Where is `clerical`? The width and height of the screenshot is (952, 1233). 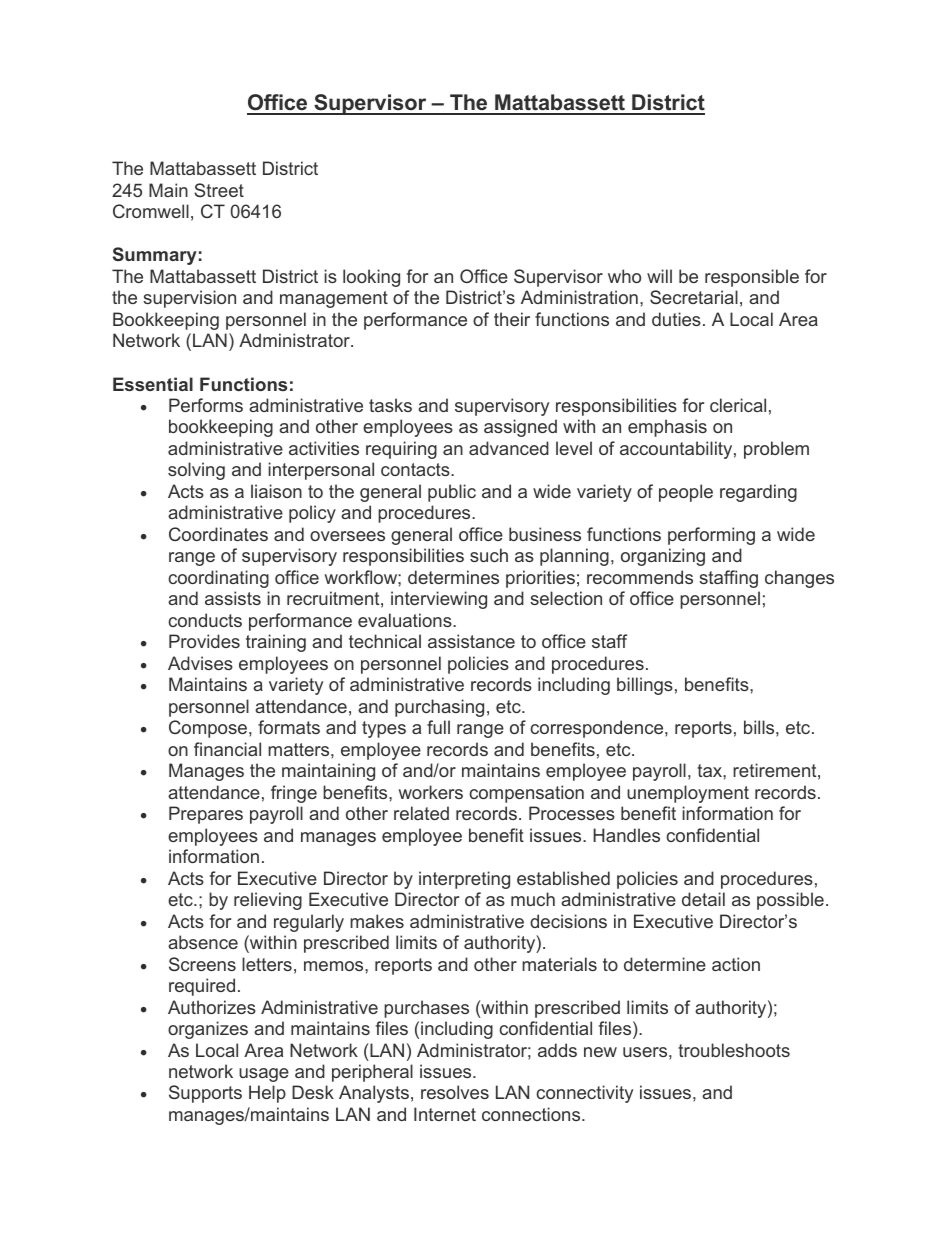
clerical is located at coordinates (738, 405).
